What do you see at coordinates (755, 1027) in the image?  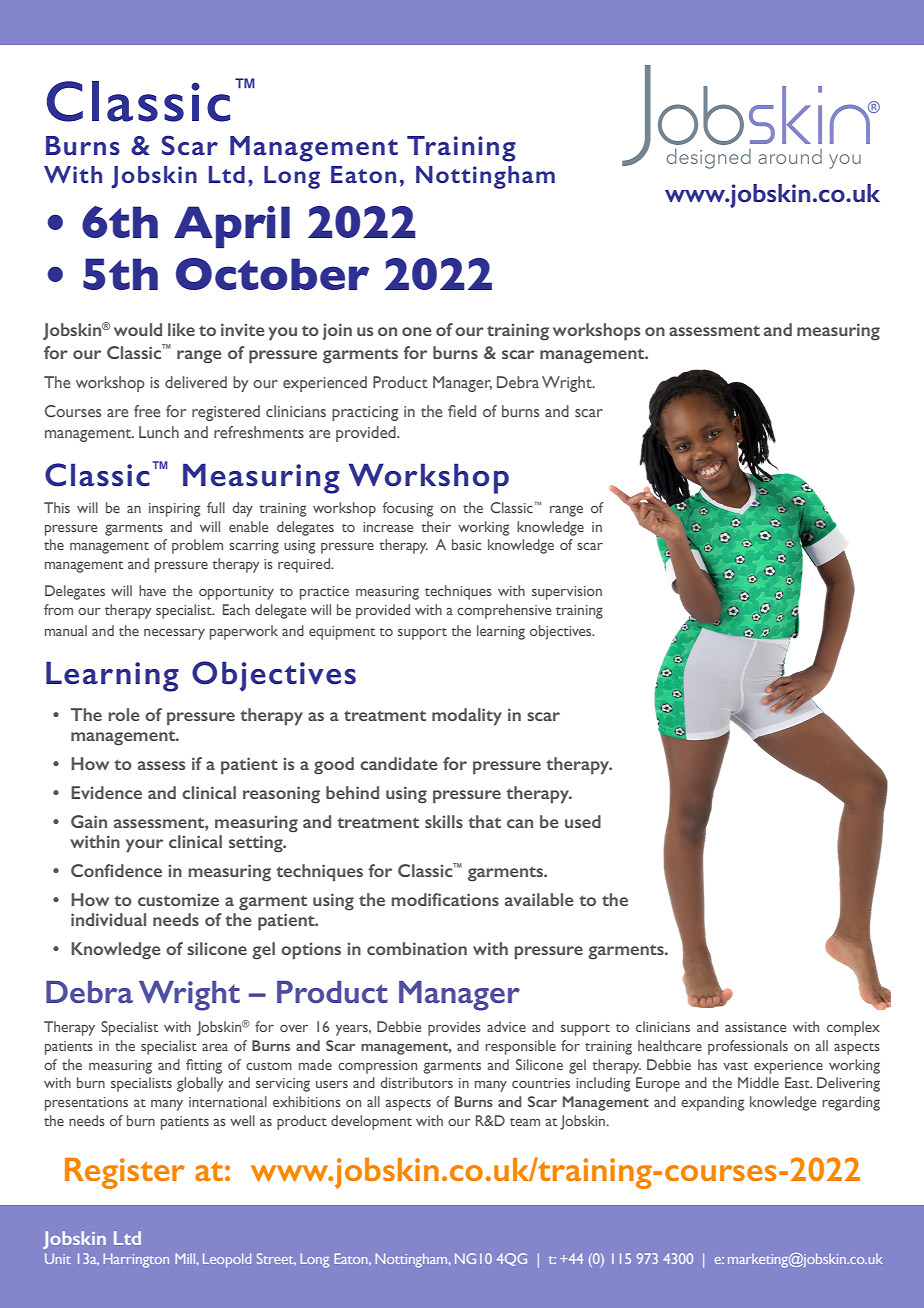 I see `assistance` at bounding box center [755, 1027].
